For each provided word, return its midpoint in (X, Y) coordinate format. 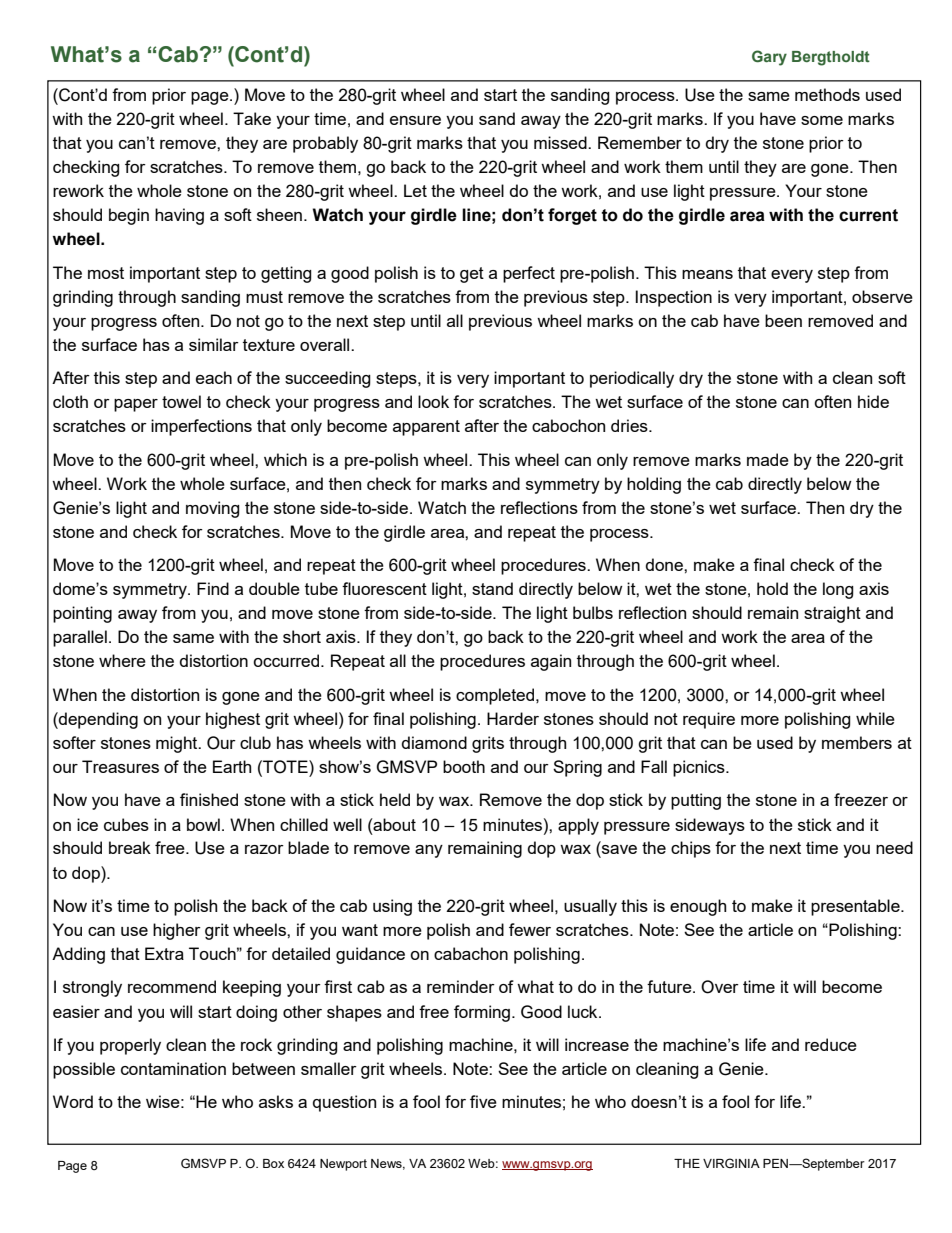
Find (213, 588)
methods (827, 94)
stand (492, 588)
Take (252, 118)
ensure (415, 120)
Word (73, 1101)
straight (832, 614)
